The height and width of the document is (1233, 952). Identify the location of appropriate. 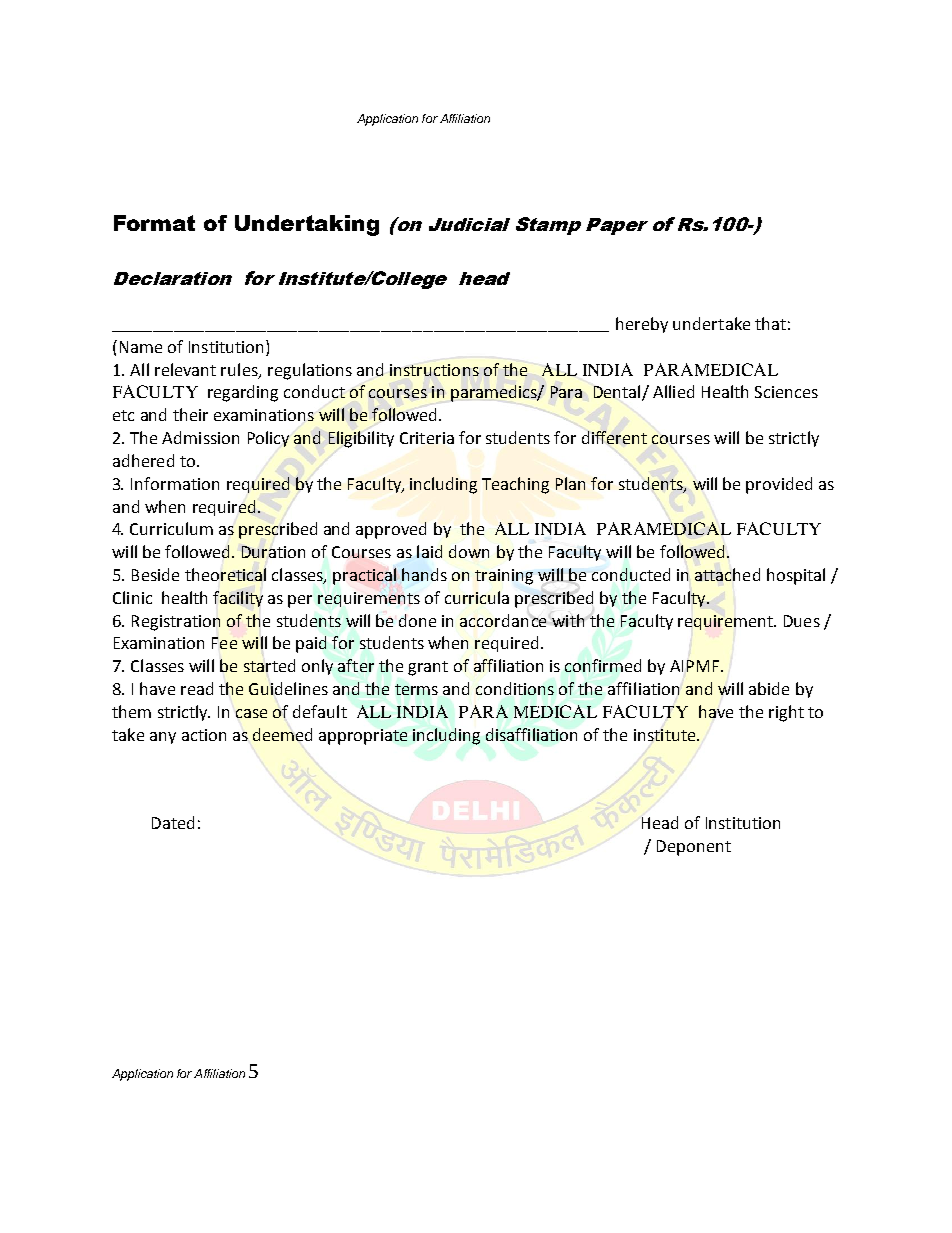
(363, 737).
